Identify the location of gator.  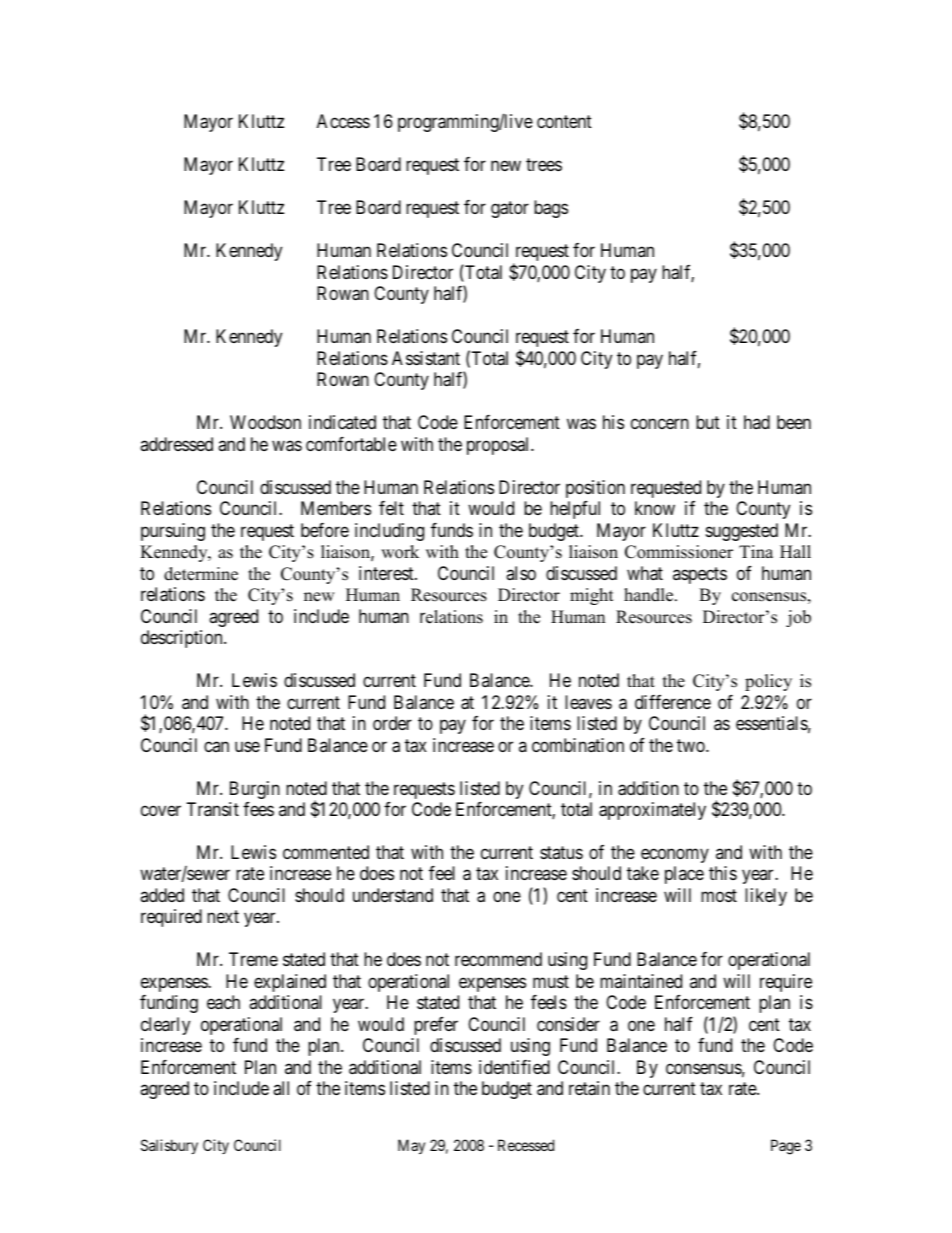
(510, 210).
